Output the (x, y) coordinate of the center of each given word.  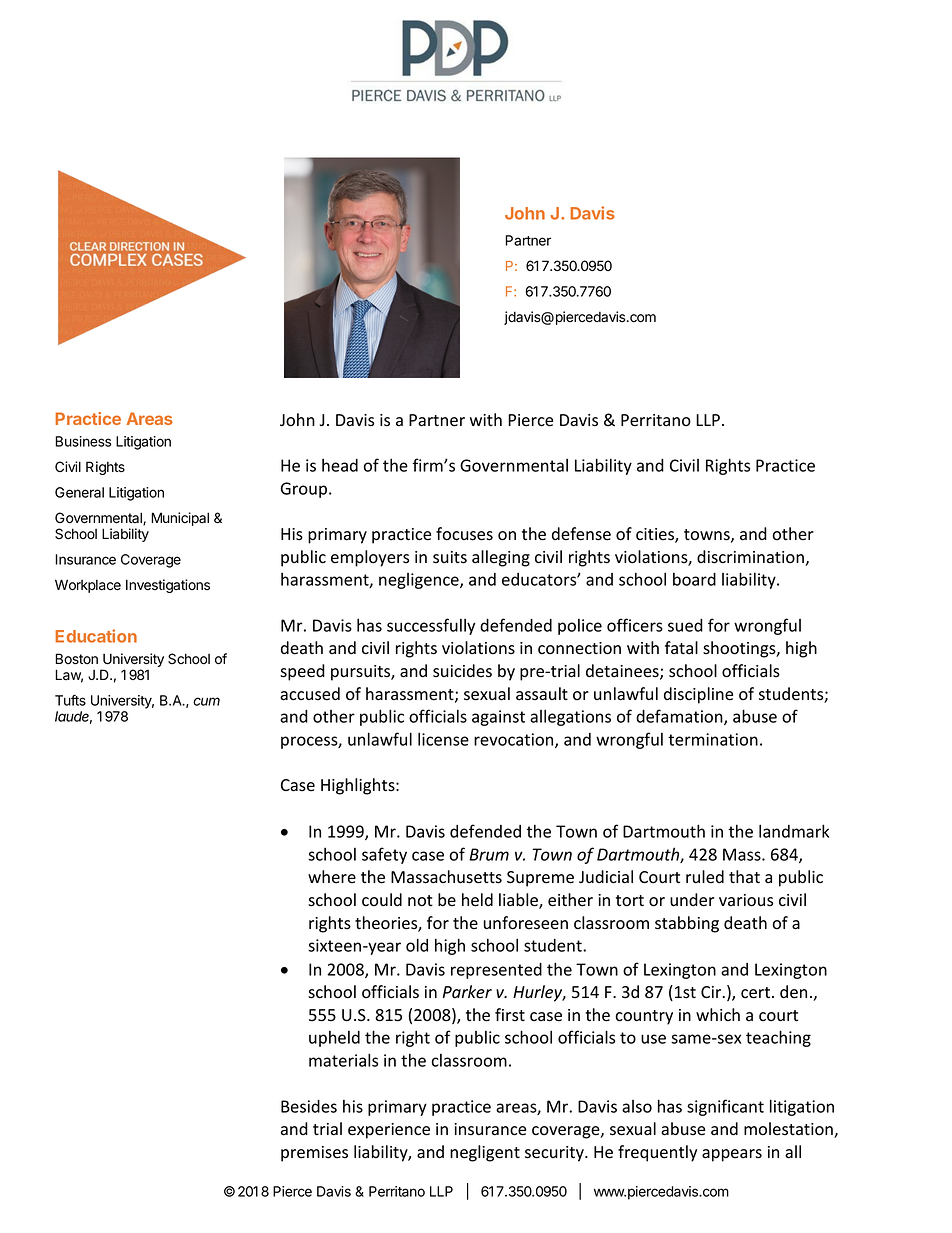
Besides (309, 1106)
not (420, 901)
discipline (698, 695)
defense (581, 534)
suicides (462, 671)
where (332, 877)
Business (83, 441)
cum (206, 701)
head (340, 465)
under (692, 900)
